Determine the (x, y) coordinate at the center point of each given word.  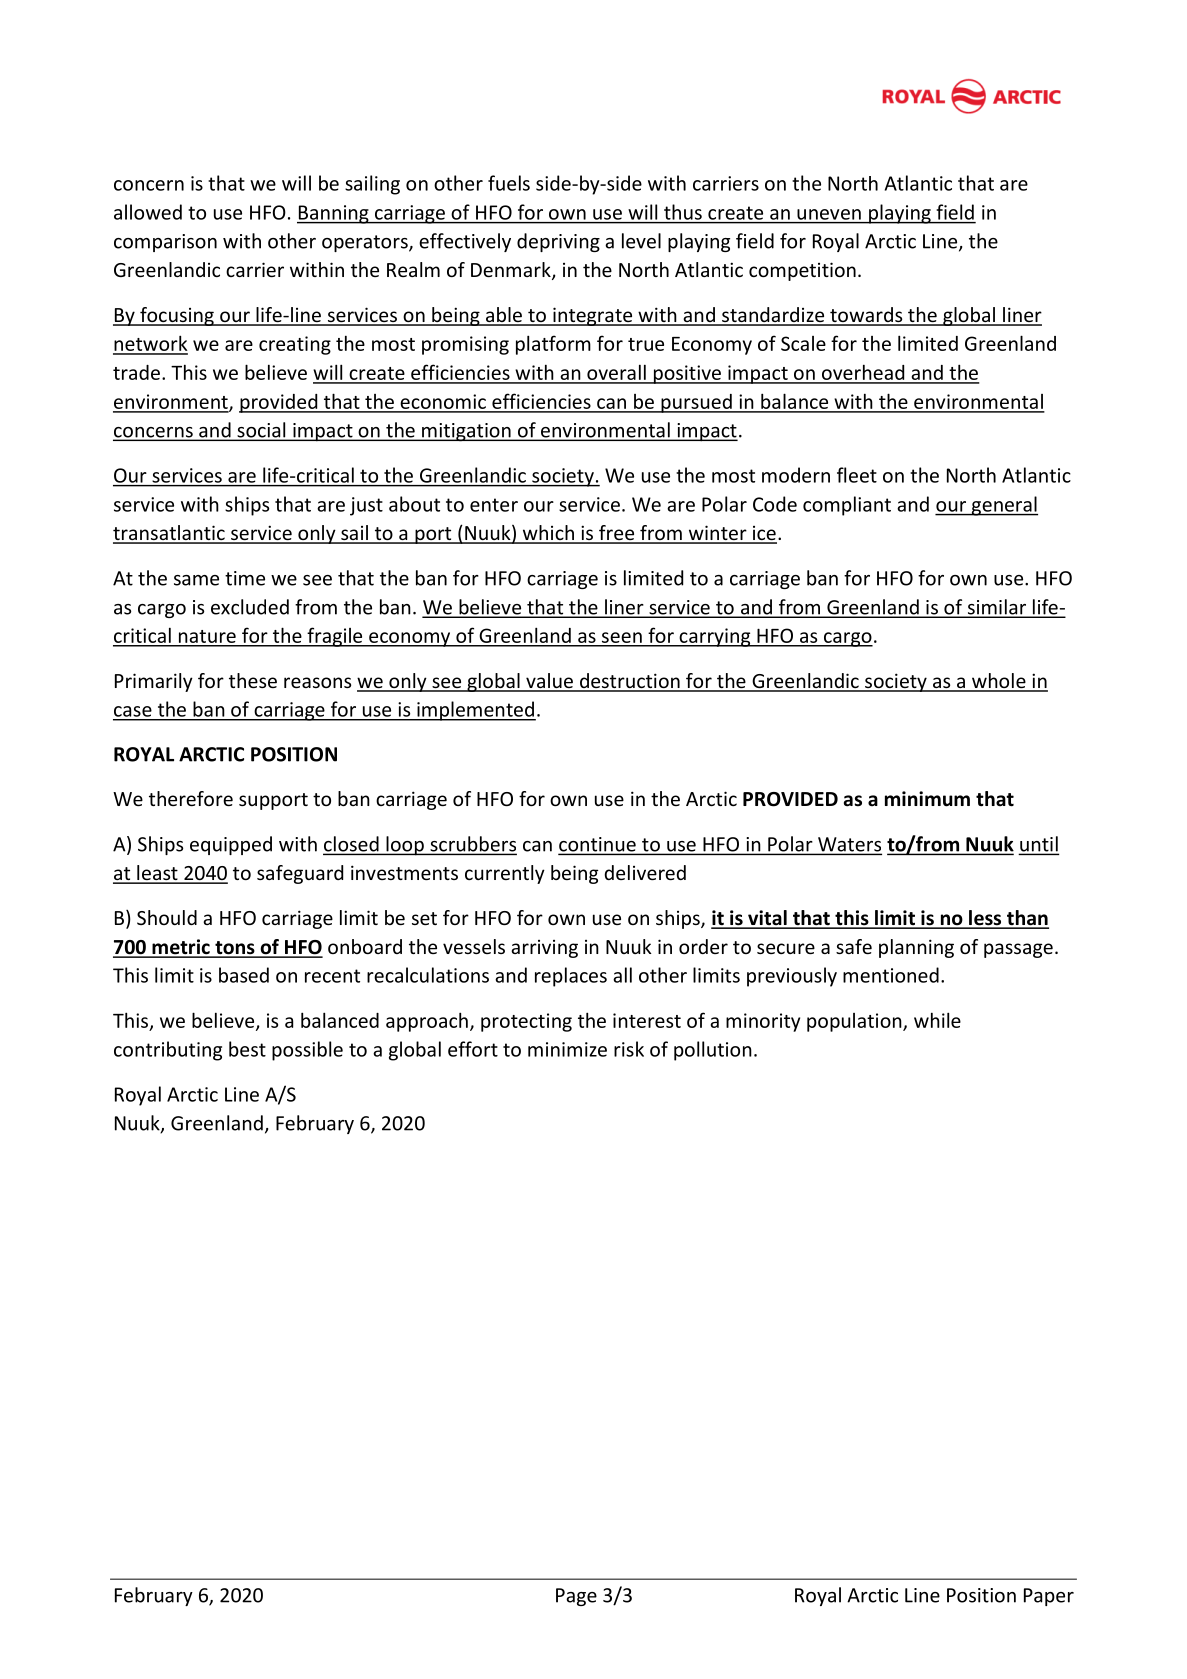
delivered (645, 872)
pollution (713, 1051)
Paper (1049, 1597)
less (985, 919)
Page (576, 1597)
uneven (829, 214)
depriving (558, 242)
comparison (165, 243)
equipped (231, 845)
